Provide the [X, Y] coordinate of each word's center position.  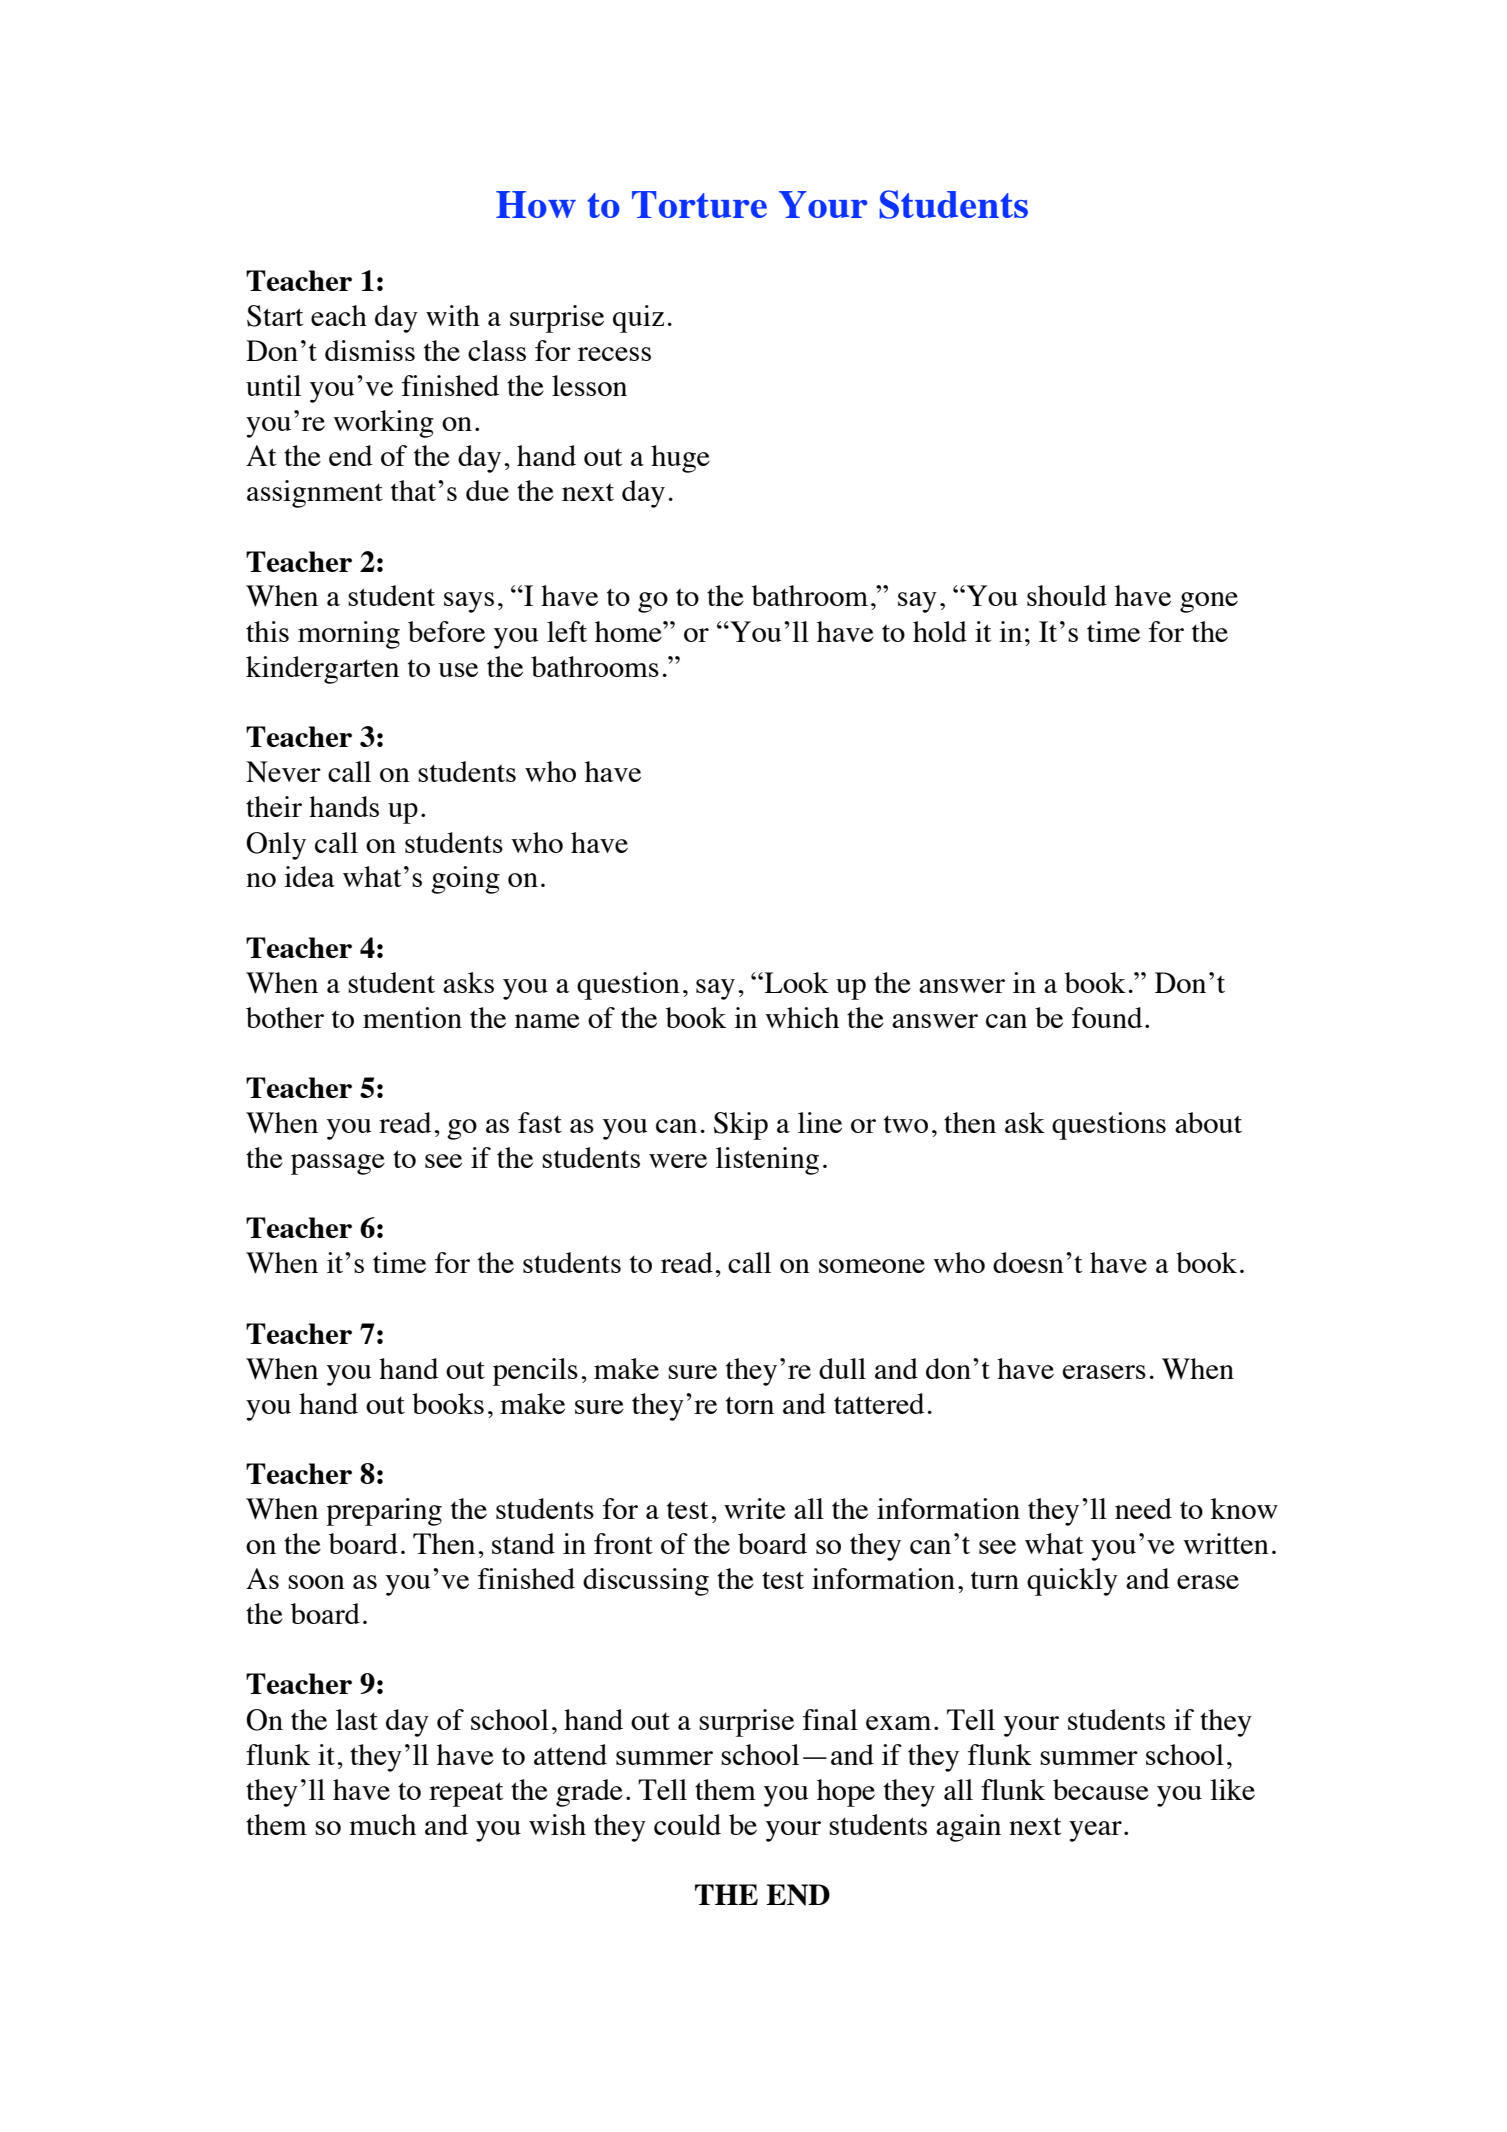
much [382, 1824]
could [687, 1824]
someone [872, 1266]
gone [1209, 602]
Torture [699, 204]
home [629, 631]
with [453, 315]
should [1067, 595]
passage [338, 1164]
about [1208, 1122]
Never [283, 772]
